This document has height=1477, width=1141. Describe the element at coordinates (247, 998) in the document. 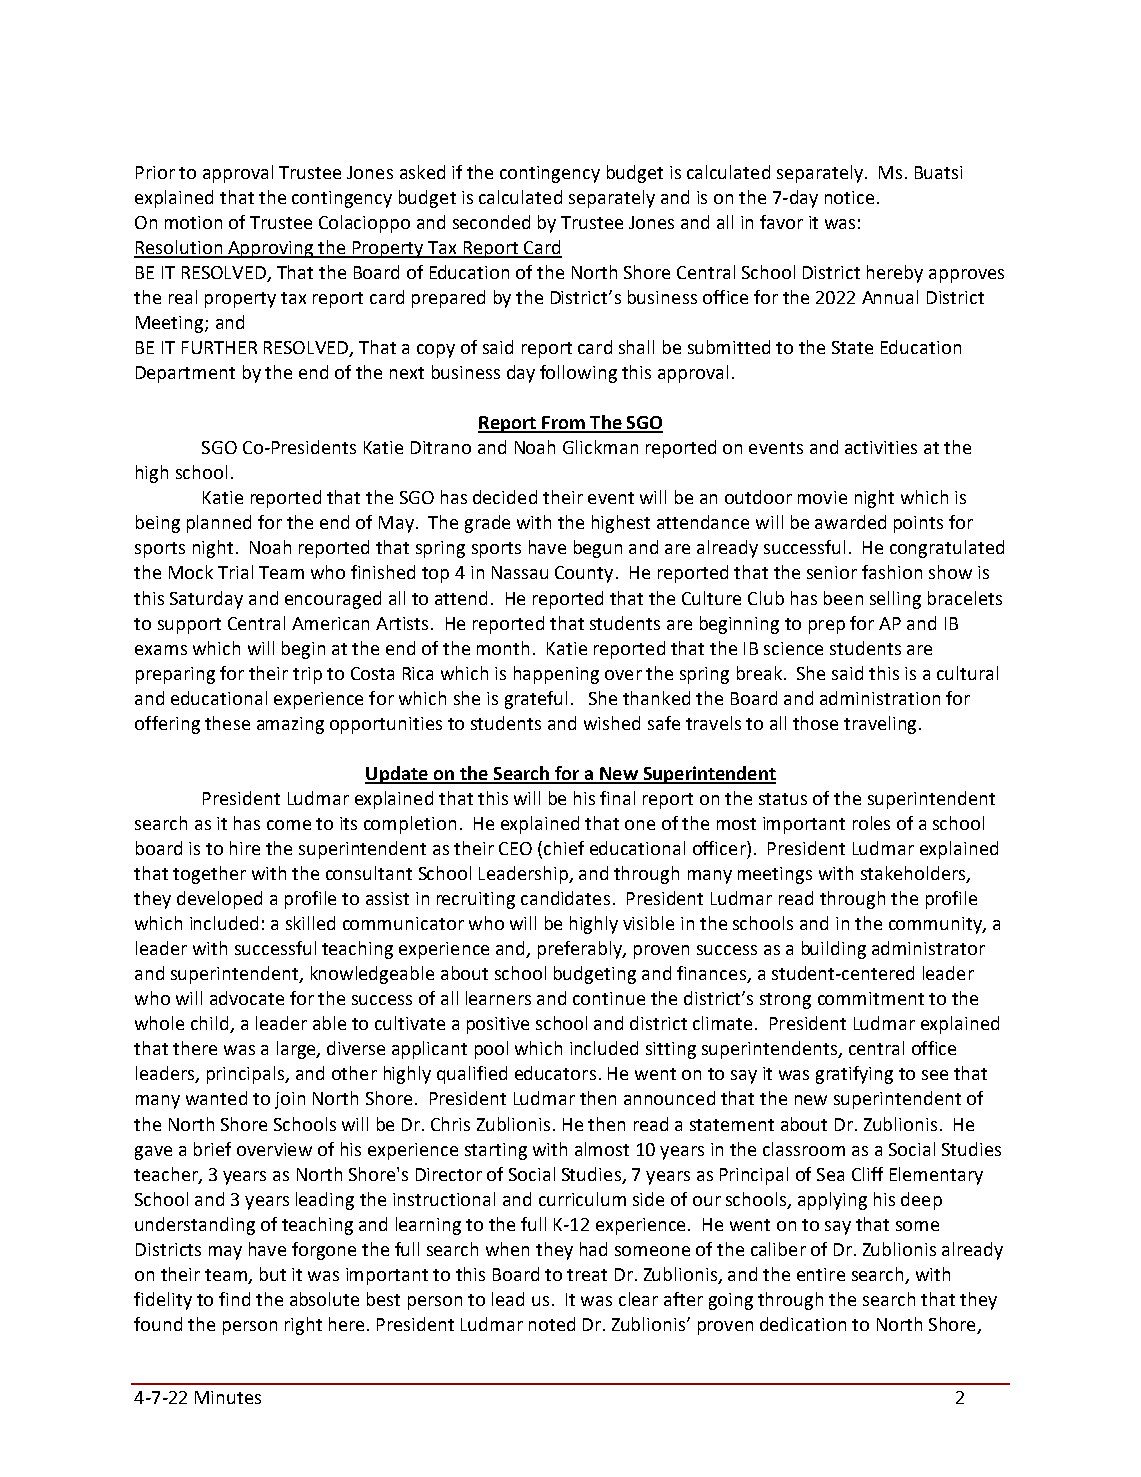

I see `advocate` at that location.
